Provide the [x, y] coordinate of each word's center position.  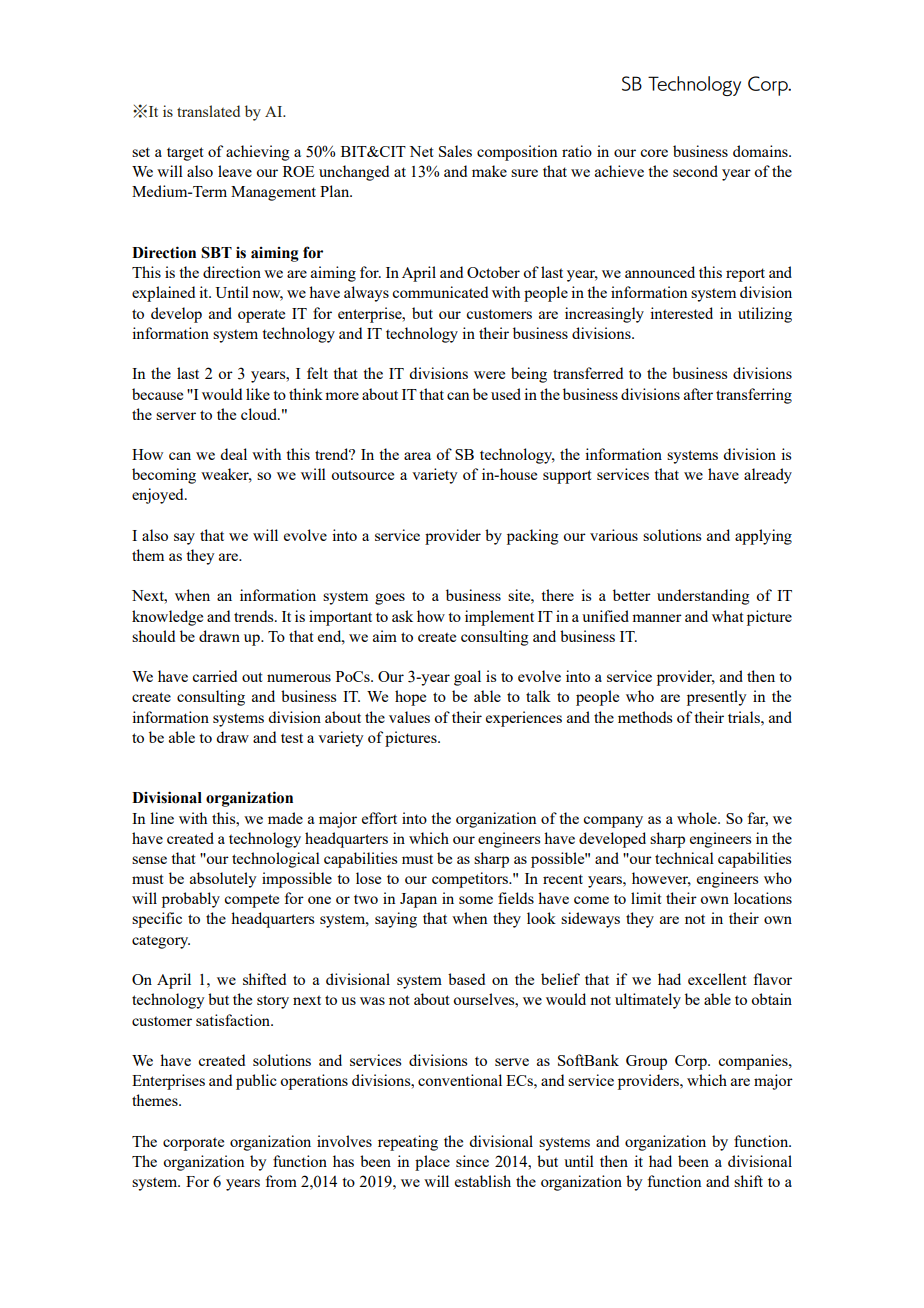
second [695, 171]
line [162, 818]
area [417, 456]
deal [233, 454]
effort [379, 818]
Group [646, 1062]
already [768, 476]
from [281, 1181]
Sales [455, 151]
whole [698, 818]
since [472, 1161]
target [185, 154]
